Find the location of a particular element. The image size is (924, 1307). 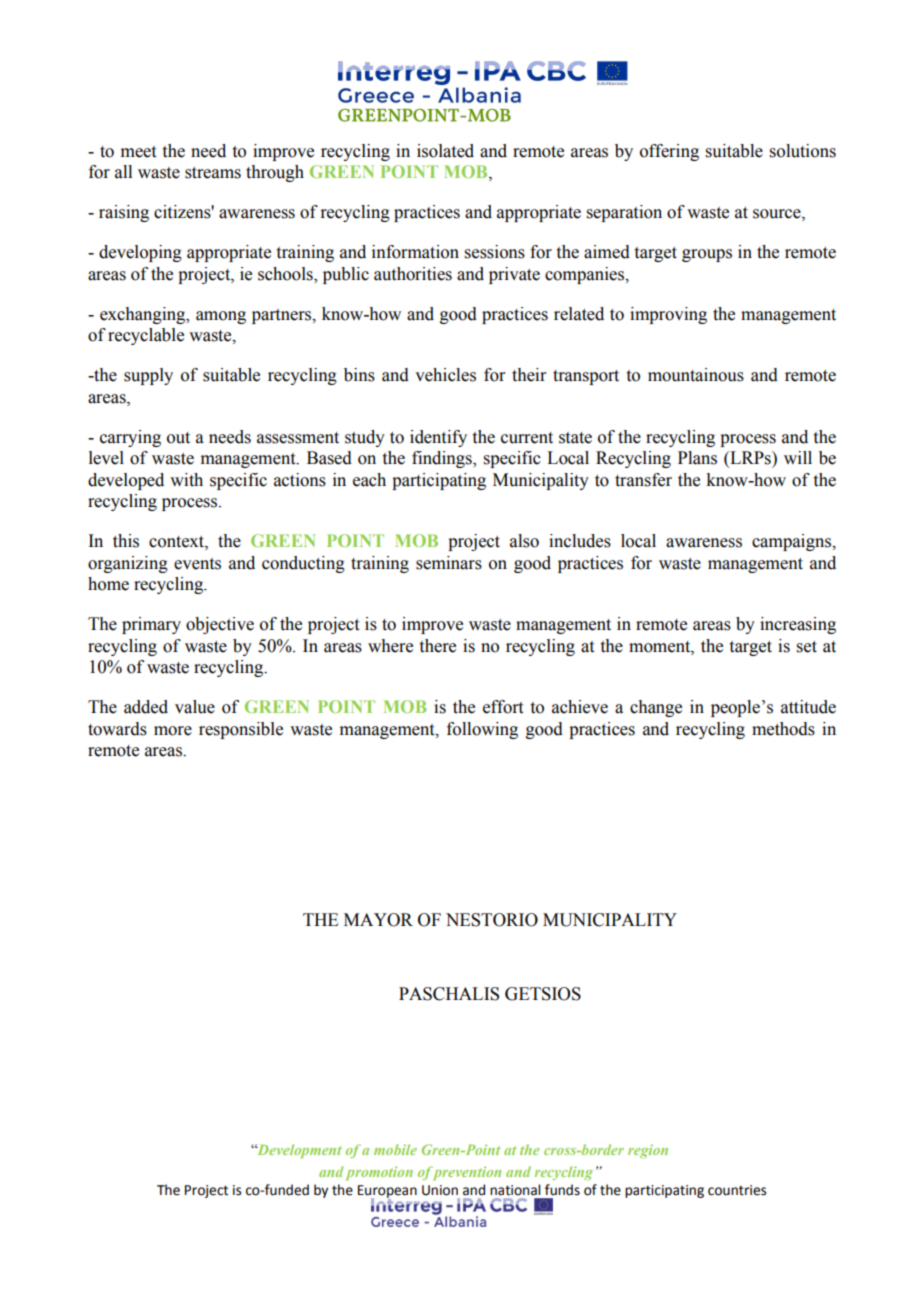

MAYOR is located at coordinates (378, 920).
